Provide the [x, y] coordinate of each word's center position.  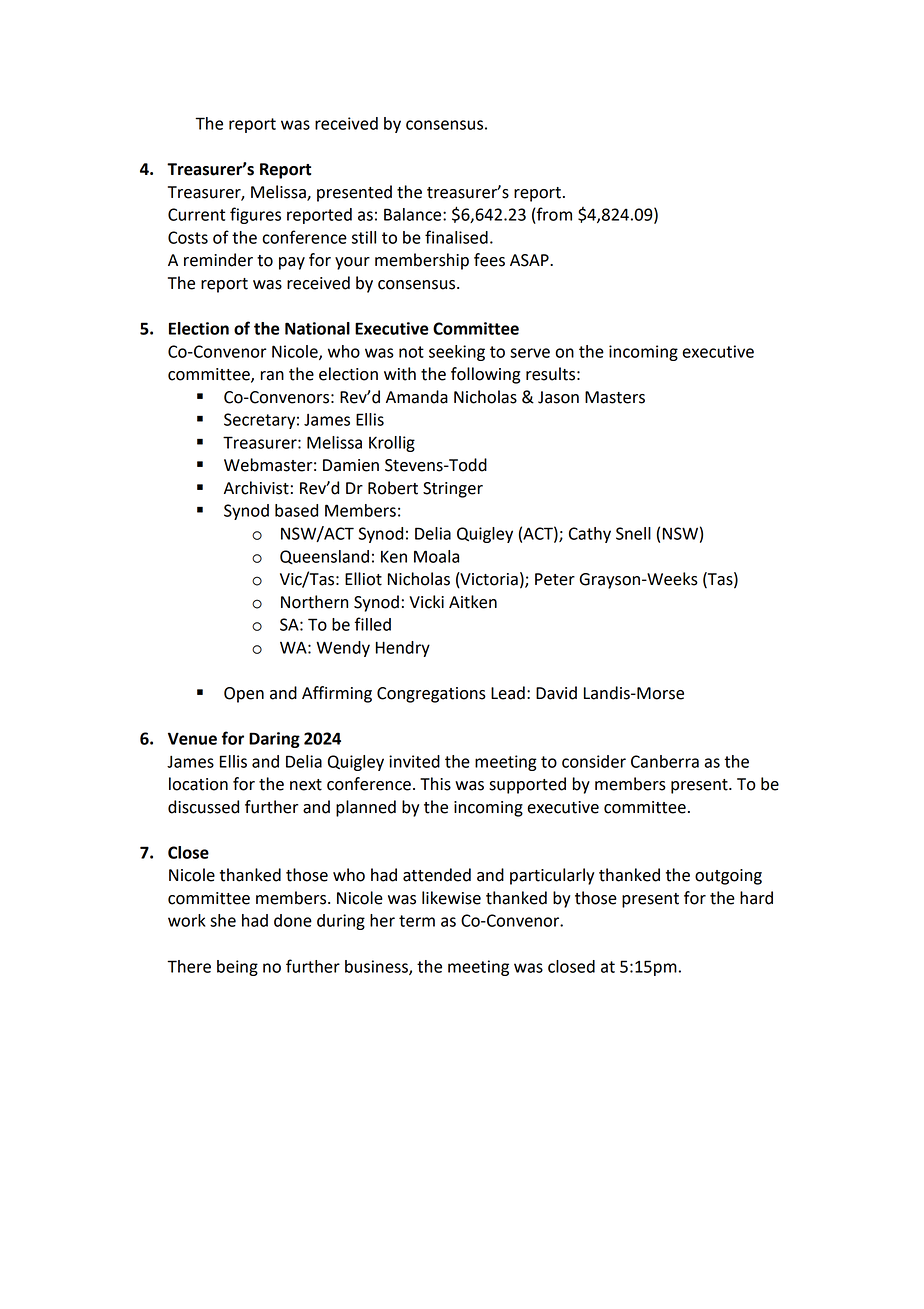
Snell [633, 533]
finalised [456, 237]
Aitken [473, 602]
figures [255, 215]
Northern [314, 602]
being [237, 968]
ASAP [530, 260]
